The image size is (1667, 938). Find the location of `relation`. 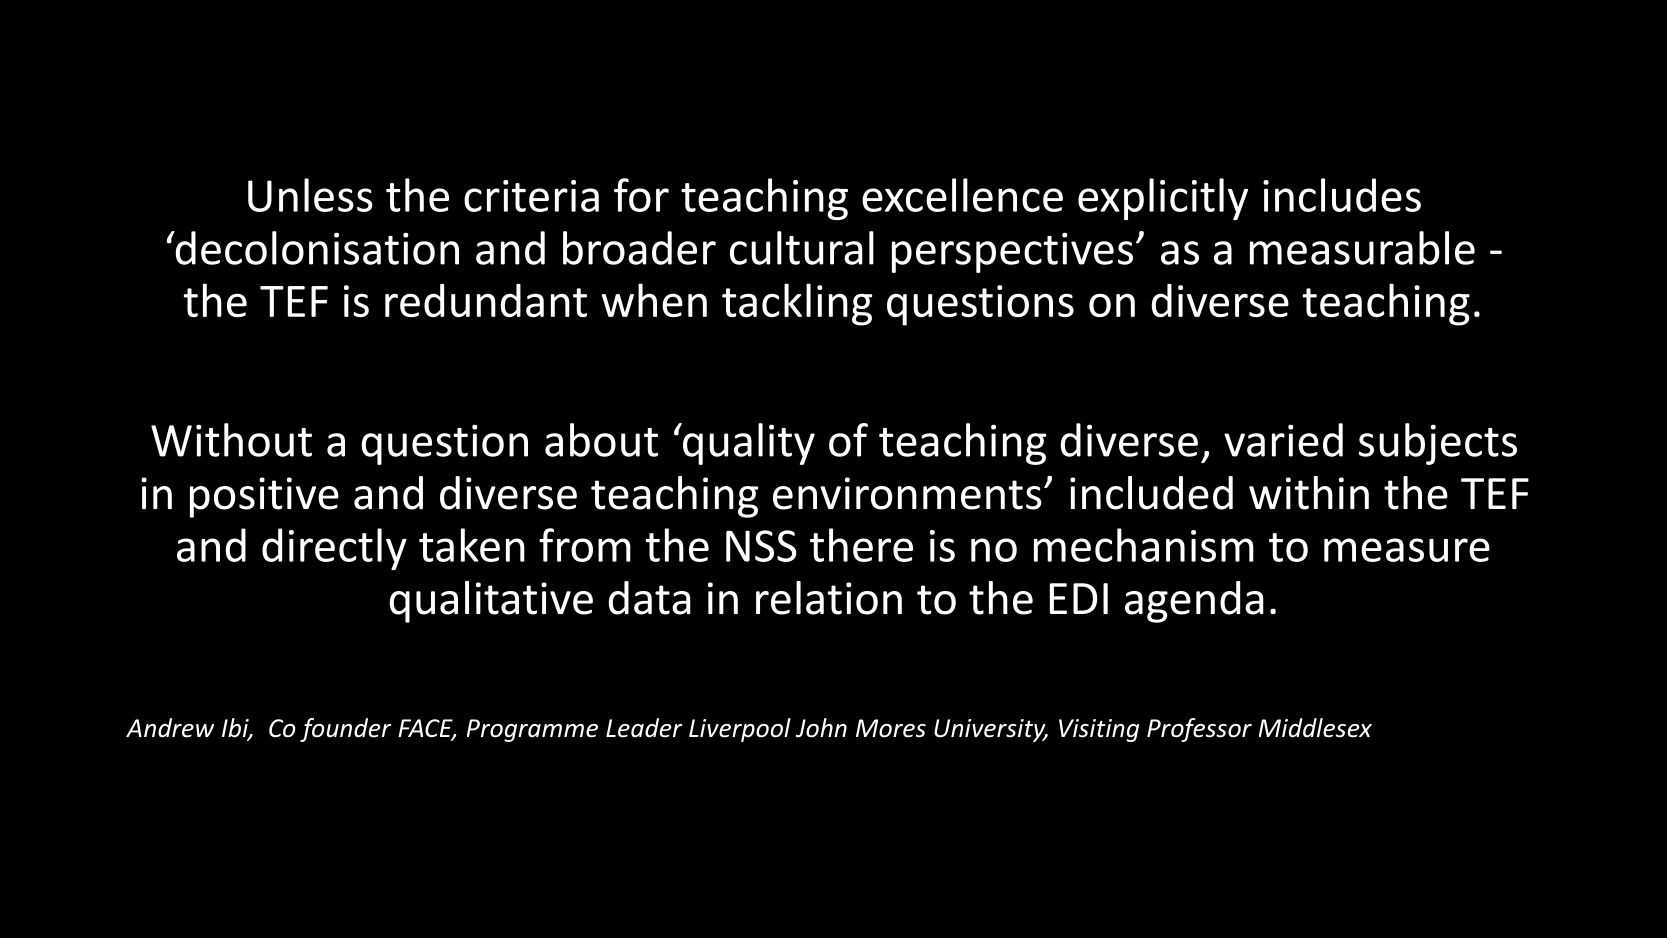

relation is located at coordinates (829, 598).
